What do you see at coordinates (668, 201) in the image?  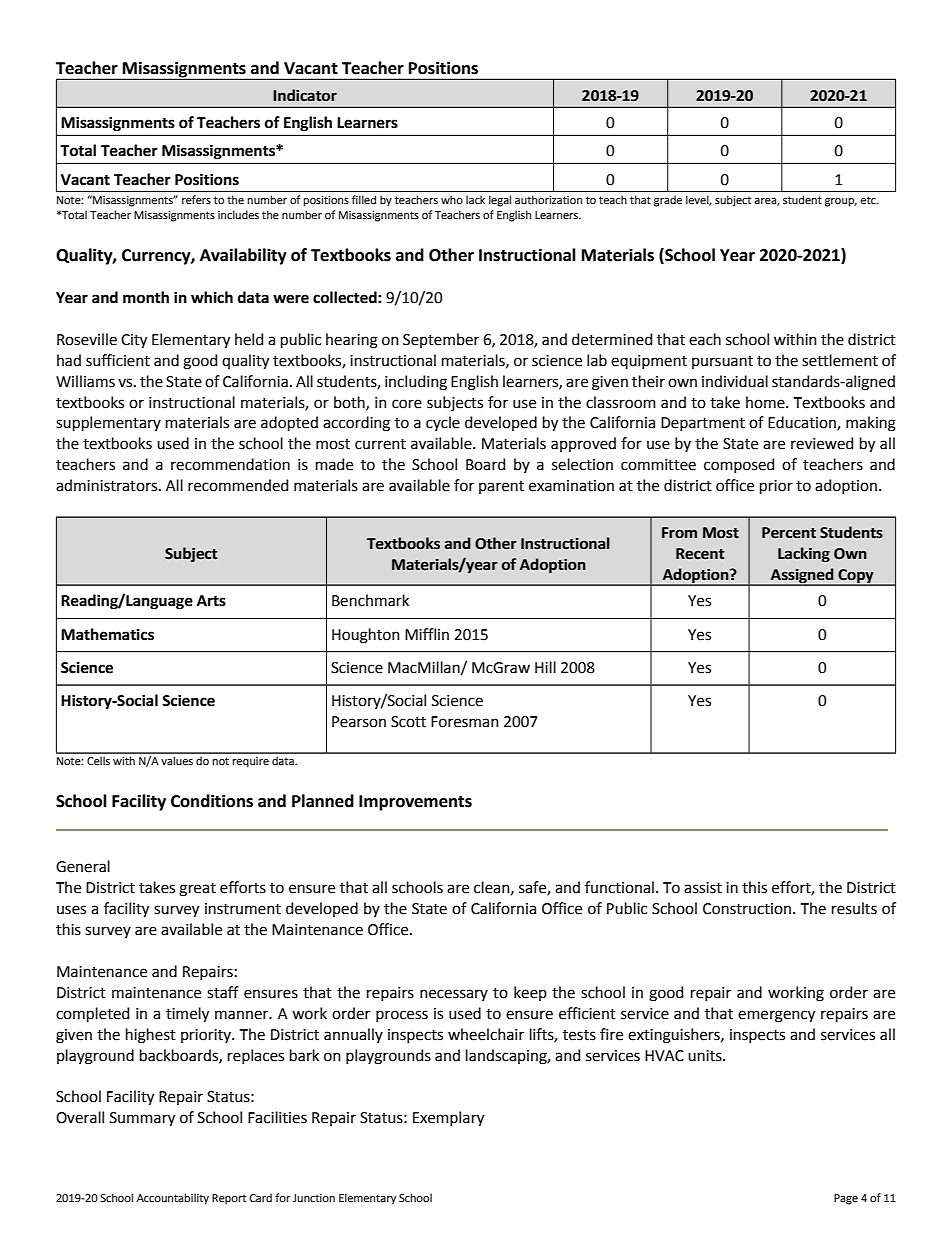 I see `grade` at bounding box center [668, 201].
